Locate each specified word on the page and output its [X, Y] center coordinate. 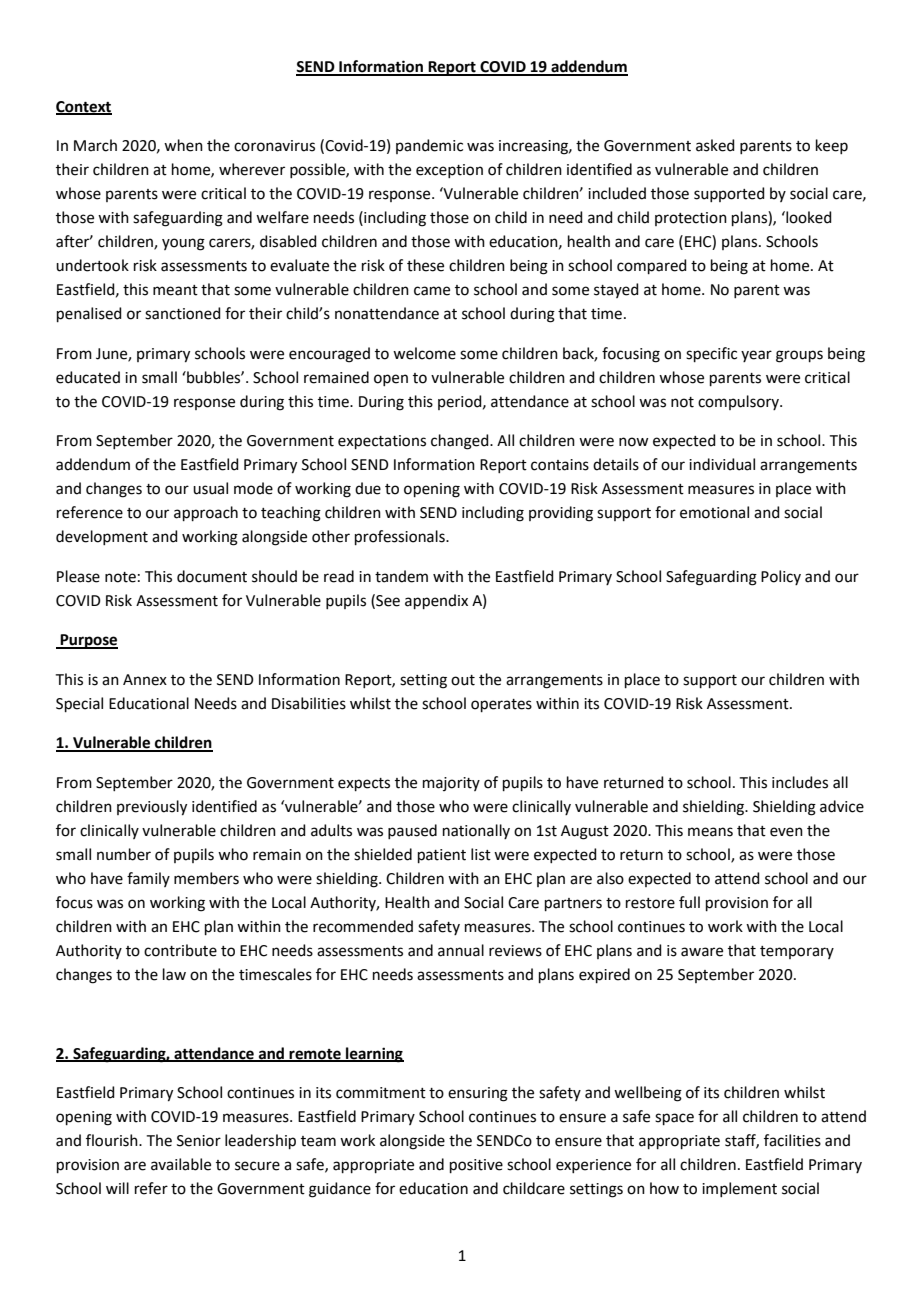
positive [476, 1166]
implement [739, 1189]
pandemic [429, 146]
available [181, 1164]
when [183, 145]
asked [715, 145]
